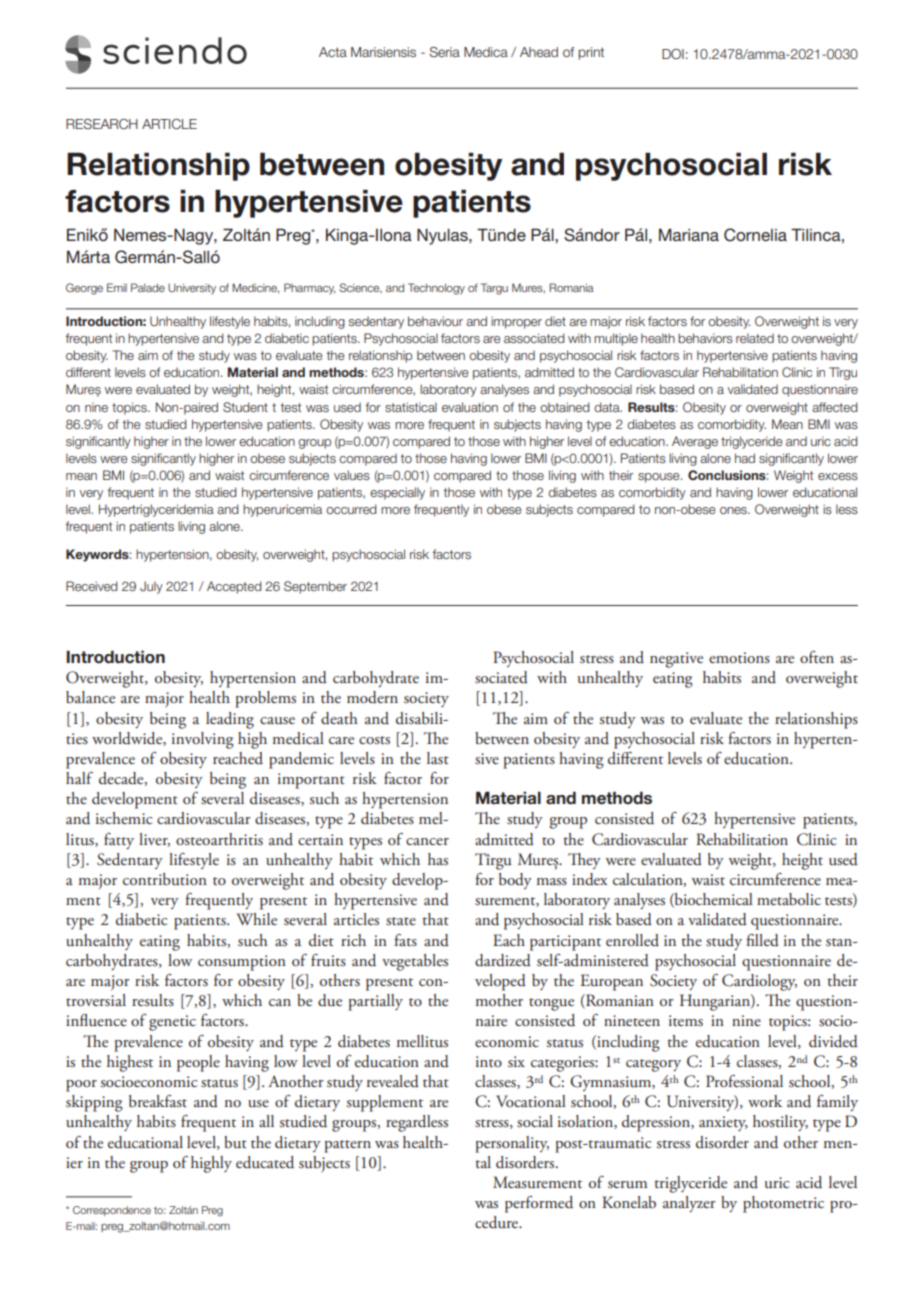 This document has width=924, height=1308. I want to click on cancer, so click(427, 841).
